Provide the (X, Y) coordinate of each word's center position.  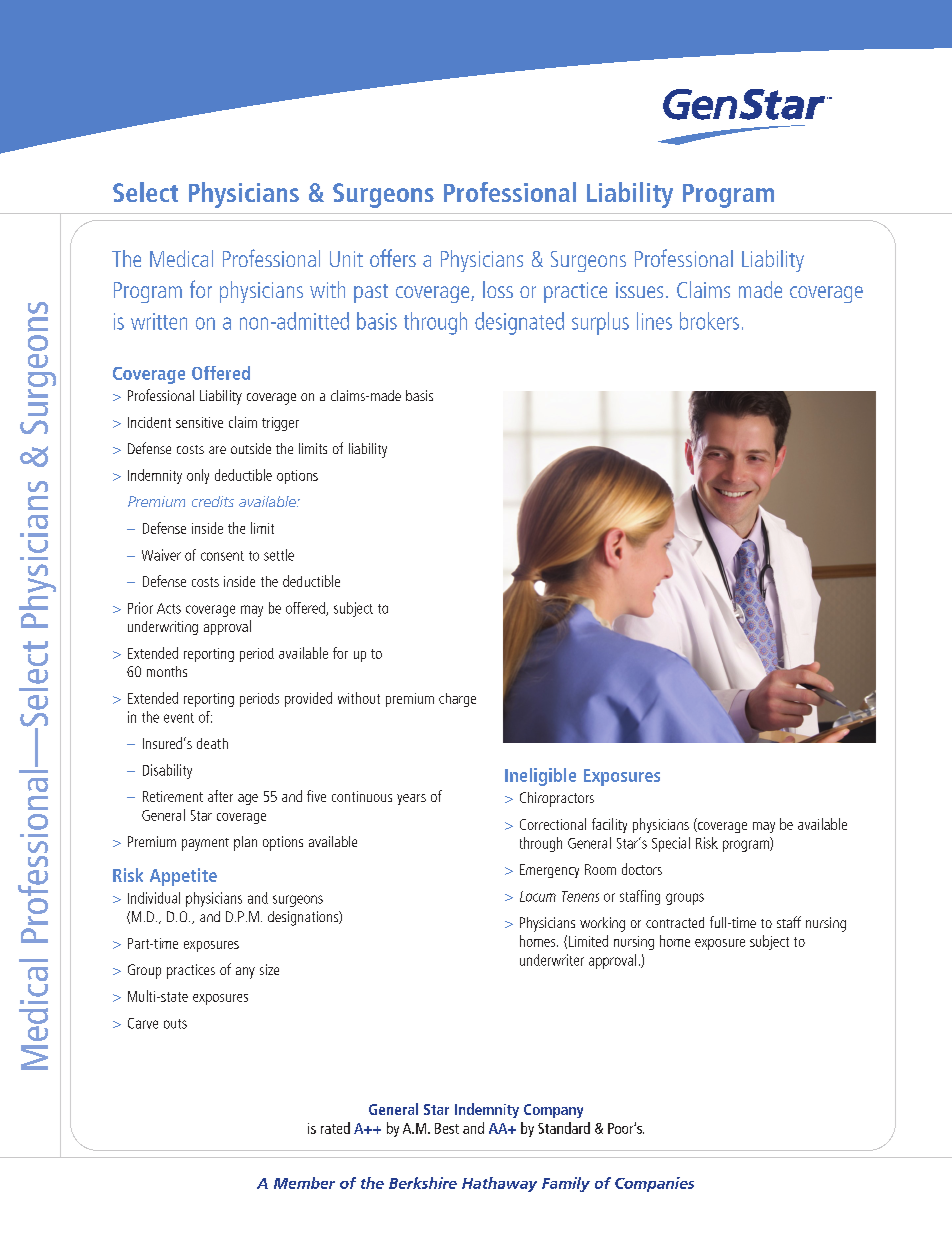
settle (279, 555)
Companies (654, 1184)
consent (222, 556)
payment (205, 844)
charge (457, 700)
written (159, 321)
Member (304, 1183)
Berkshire (423, 1183)
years (411, 799)
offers (393, 258)
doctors (642, 869)
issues (639, 290)
